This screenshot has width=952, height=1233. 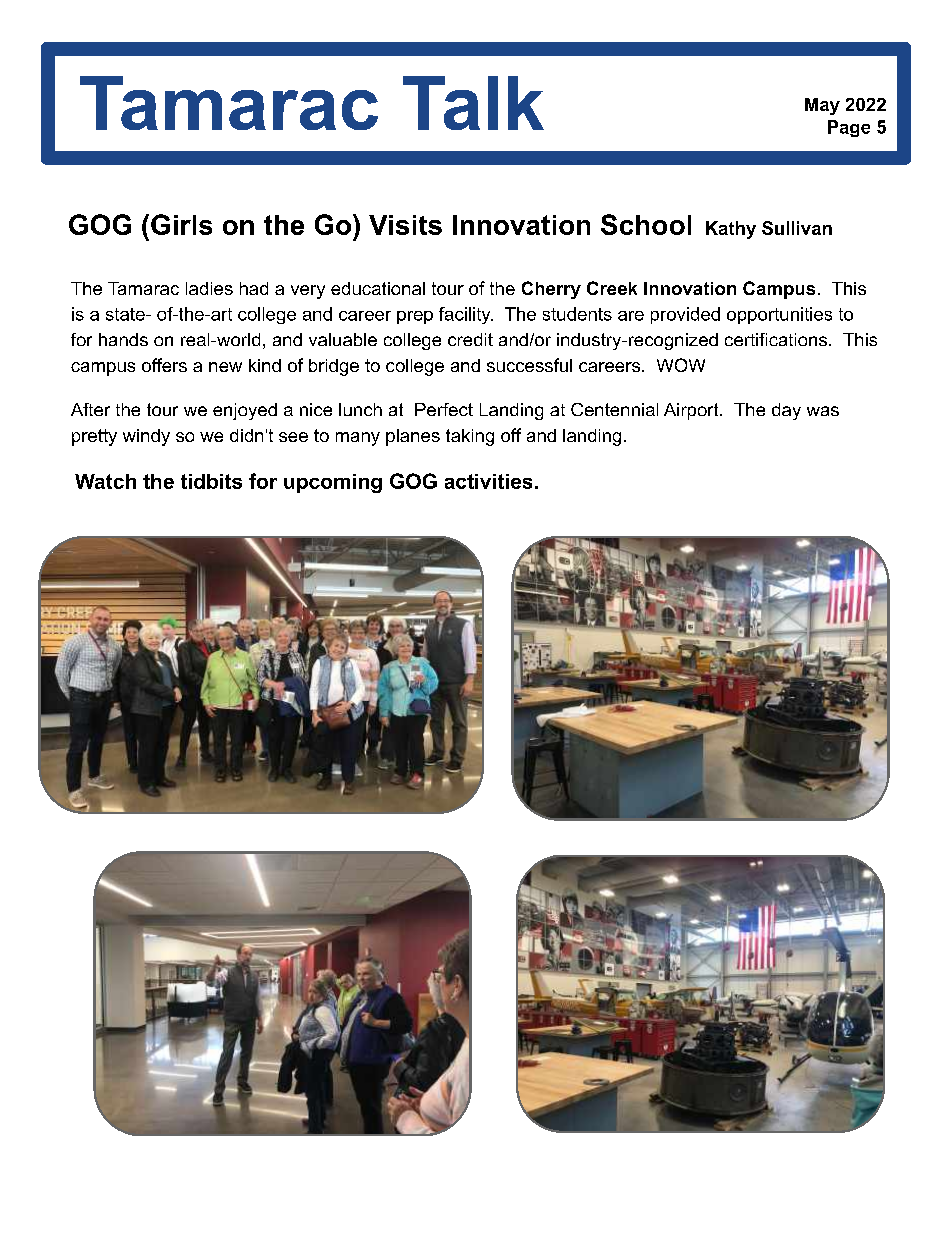 What do you see at coordinates (488, 481) in the screenshot?
I see `activities` at bounding box center [488, 481].
